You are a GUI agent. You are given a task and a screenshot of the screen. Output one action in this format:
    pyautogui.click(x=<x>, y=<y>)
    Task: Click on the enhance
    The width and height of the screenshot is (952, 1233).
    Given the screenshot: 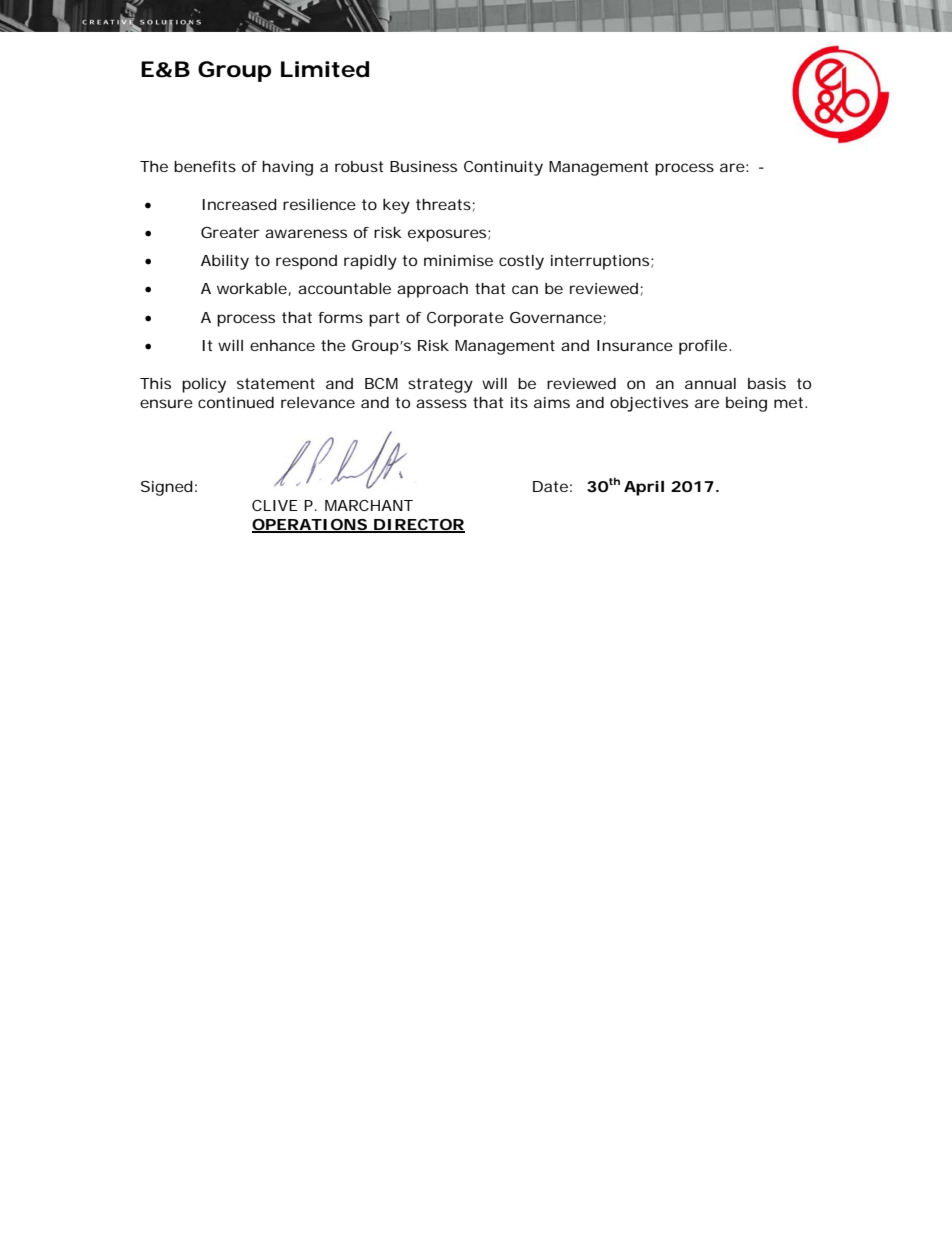 What is the action you would take?
    pyautogui.click(x=282, y=345)
